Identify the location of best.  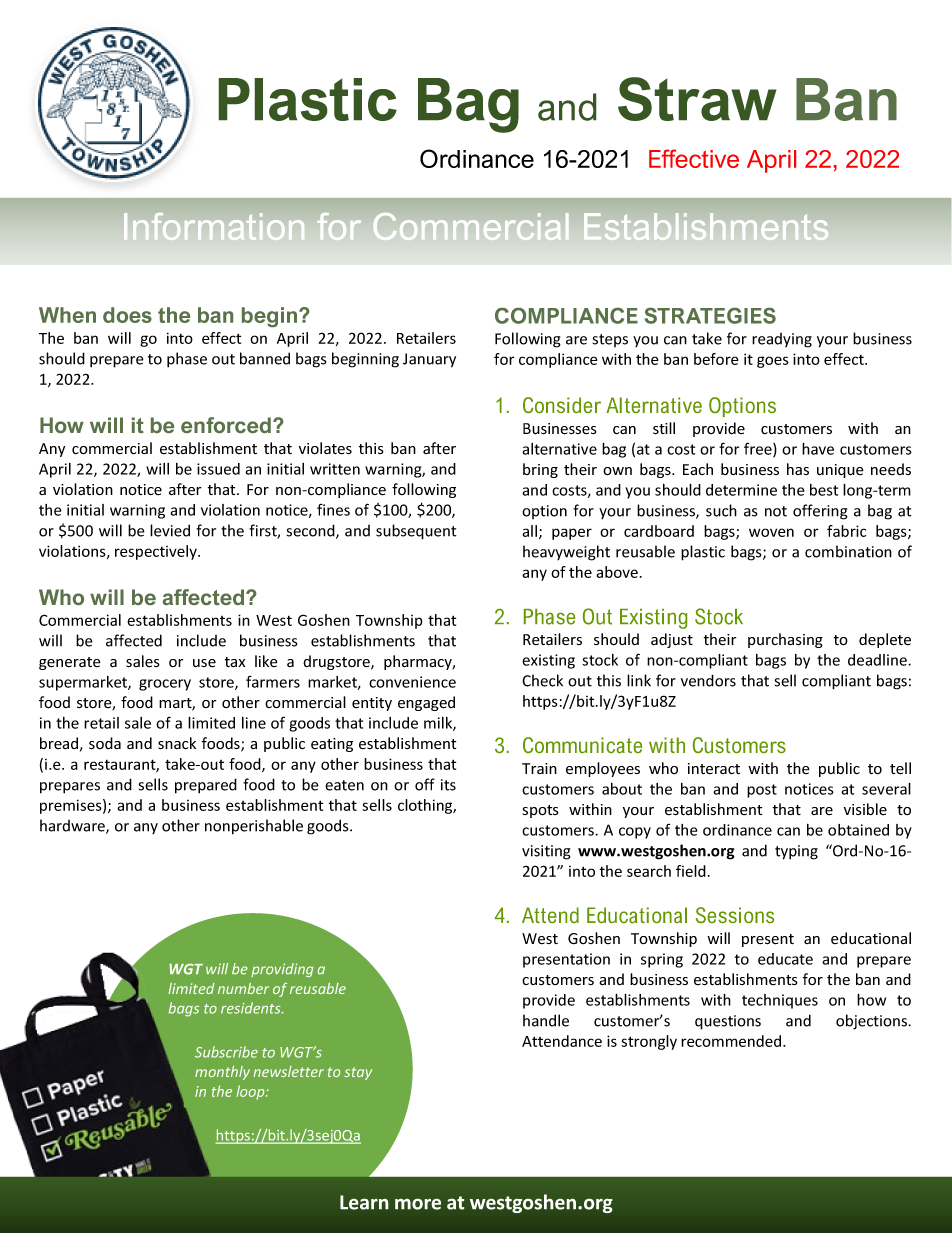
(824, 490).
